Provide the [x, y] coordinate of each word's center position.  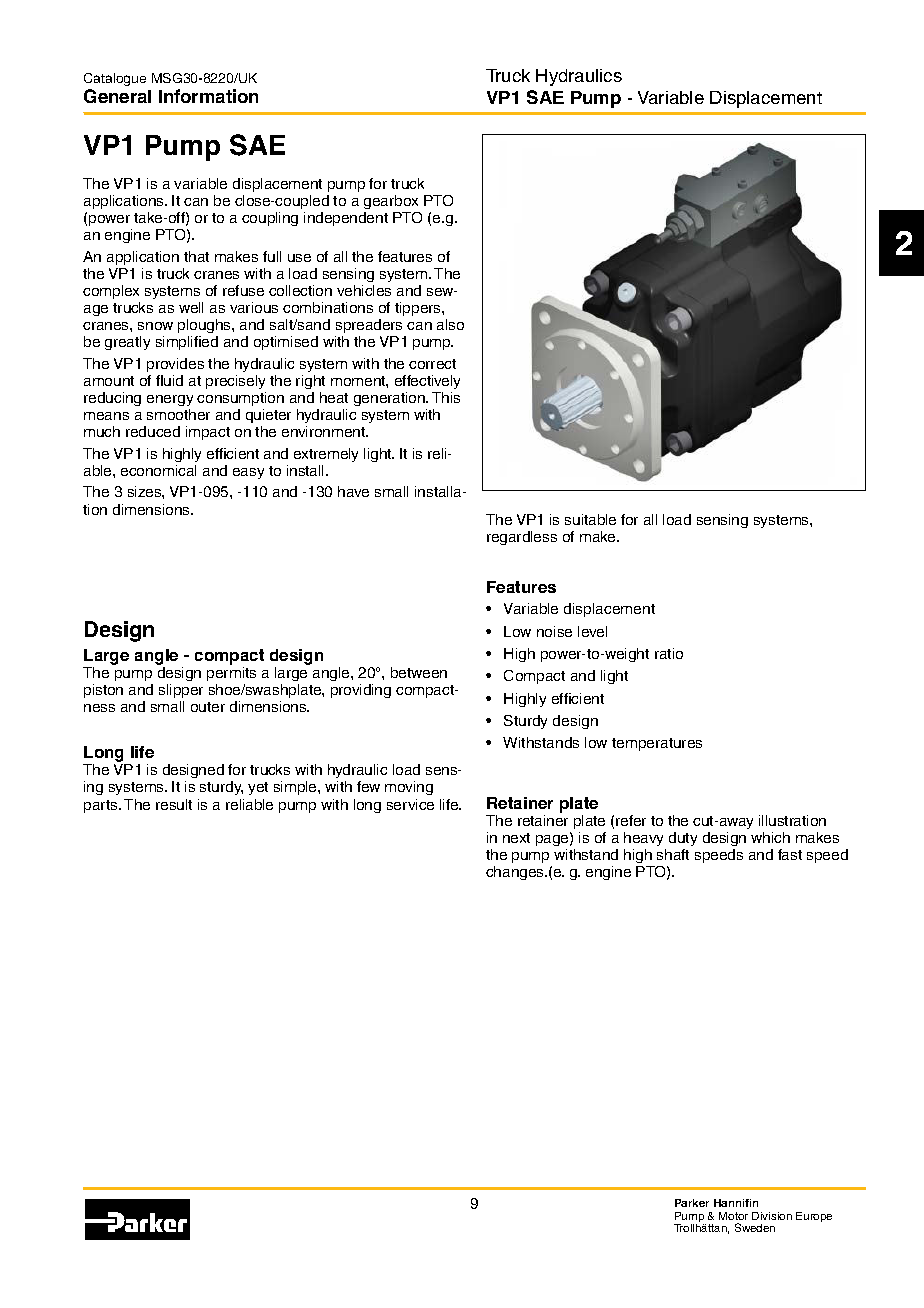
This [446, 397]
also [450, 324]
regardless [522, 538]
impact [208, 433]
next [516, 838]
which [770, 837]
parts [102, 806]
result [174, 804]
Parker [692, 1203]
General [117, 96]
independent [346, 219]
